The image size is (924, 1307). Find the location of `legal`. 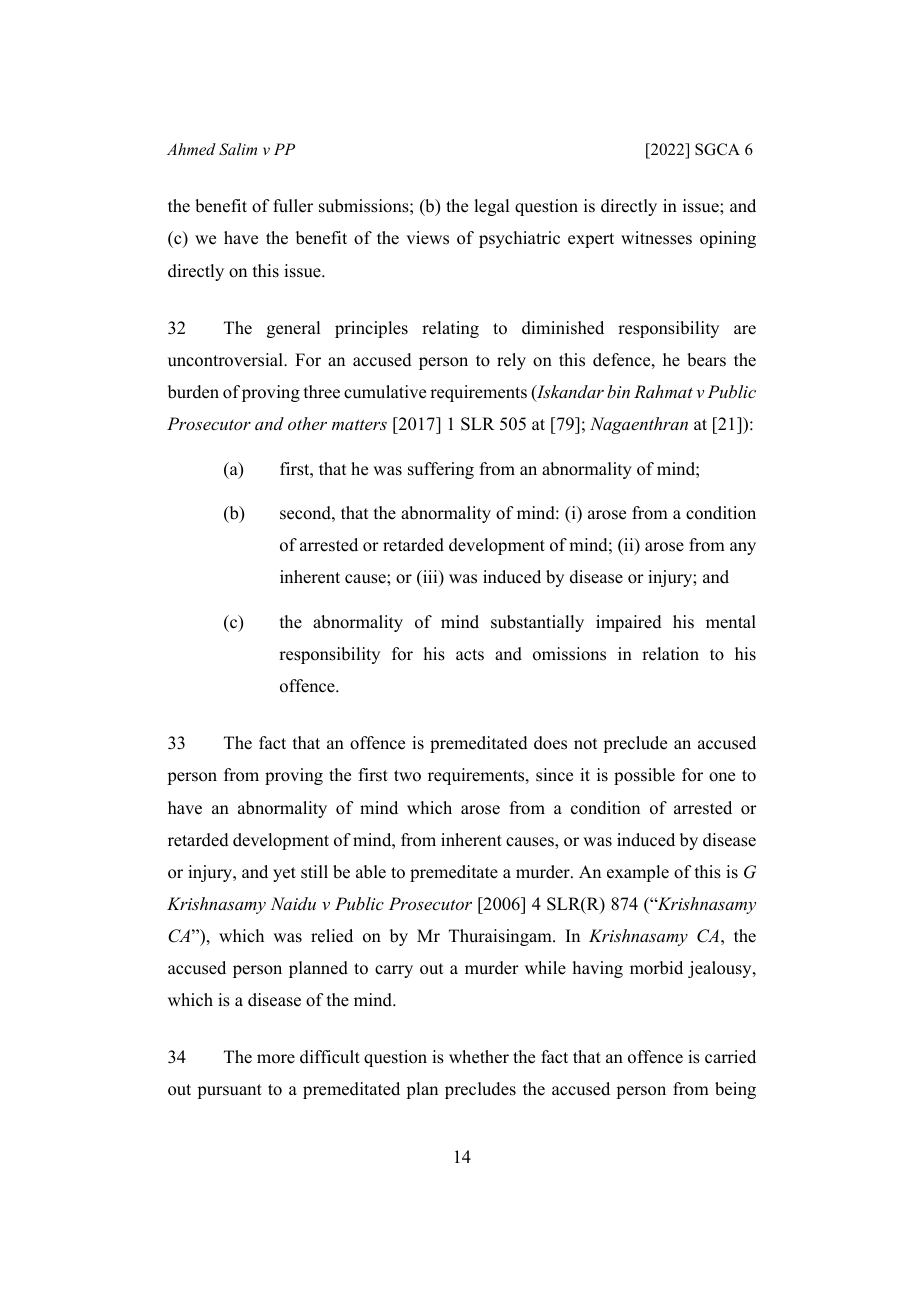

legal is located at coordinates (491, 207).
